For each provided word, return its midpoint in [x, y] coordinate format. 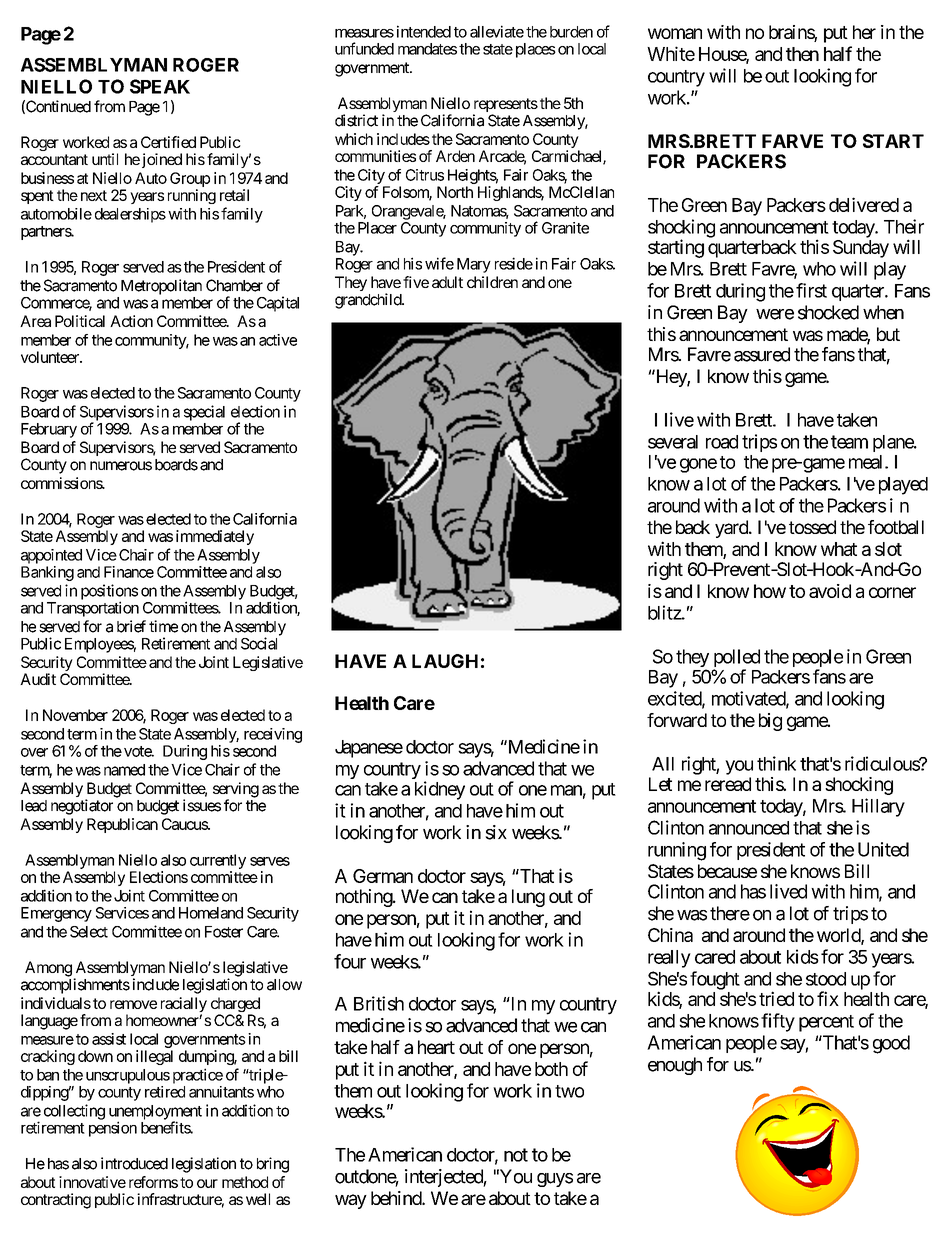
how [770, 591]
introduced [134, 1163]
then [802, 54]
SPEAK [160, 86]
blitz [665, 612]
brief [131, 626]
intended [424, 31]
